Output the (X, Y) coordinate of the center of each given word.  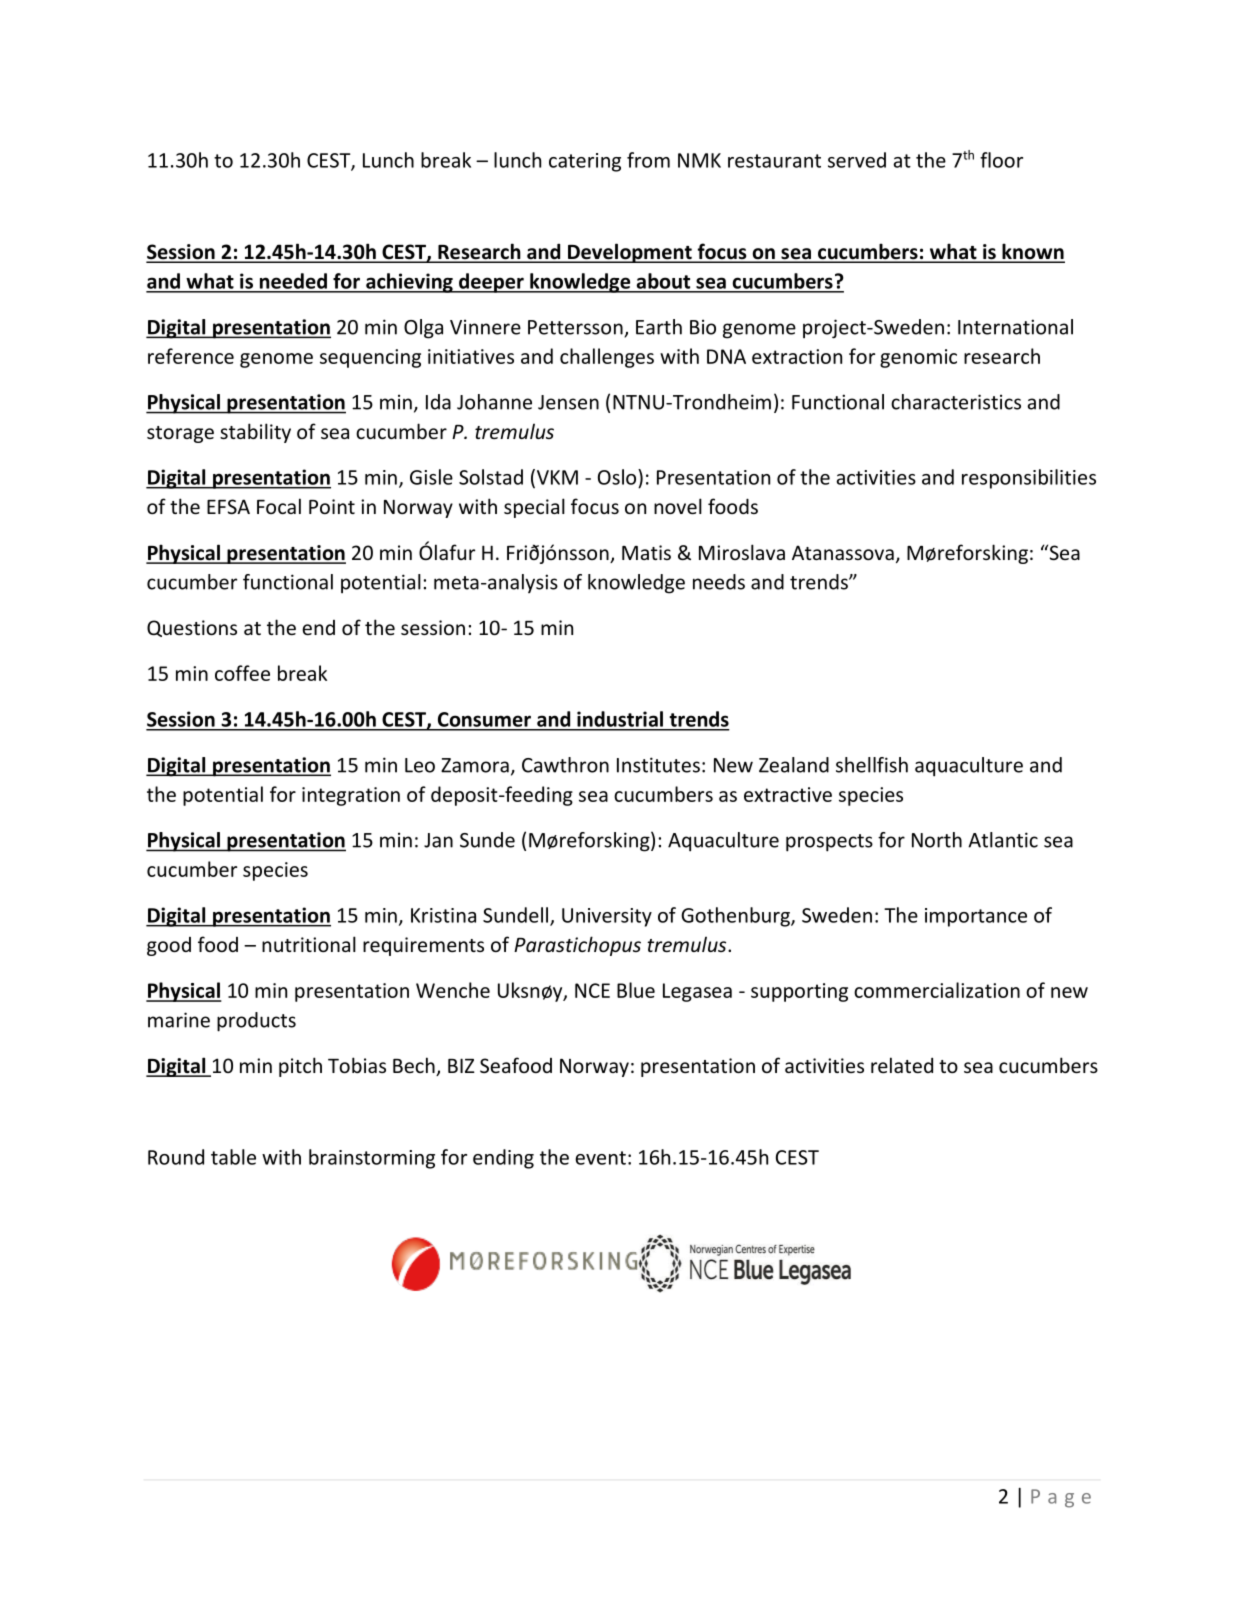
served (857, 160)
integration (351, 796)
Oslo (618, 477)
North (937, 840)
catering (585, 162)
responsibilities (1029, 479)
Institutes (658, 765)
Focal (279, 506)
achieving (409, 283)
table (233, 1157)
